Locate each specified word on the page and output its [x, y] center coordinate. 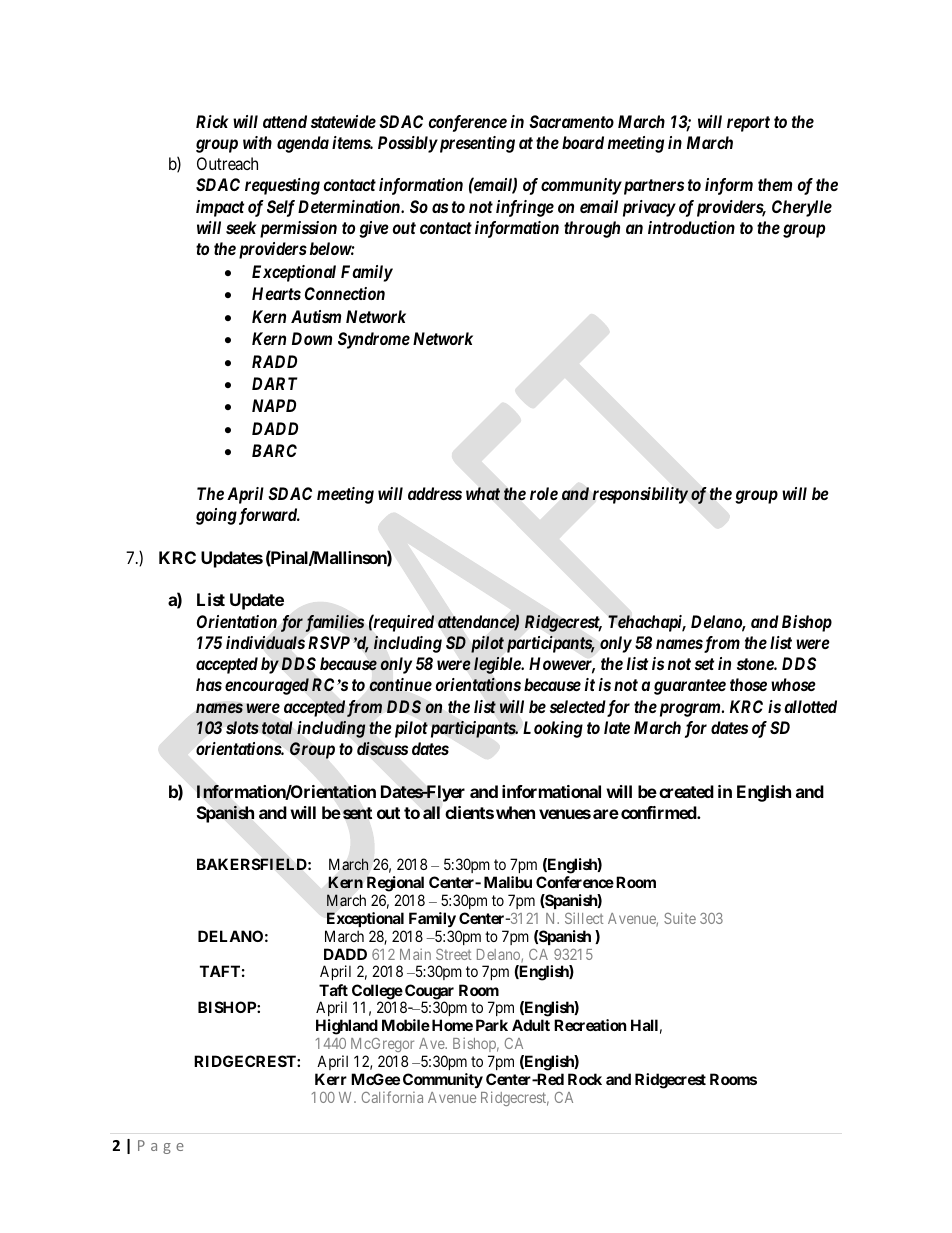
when [515, 812]
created [686, 791]
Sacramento [571, 121]
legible [498, 665]
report [748, 124]
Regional [395, 884]
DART [275, 383]
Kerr [331, 1079]
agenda [303, 144]
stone [756, 664]
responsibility [640, 495]
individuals [265, 643]
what [483, 494]
